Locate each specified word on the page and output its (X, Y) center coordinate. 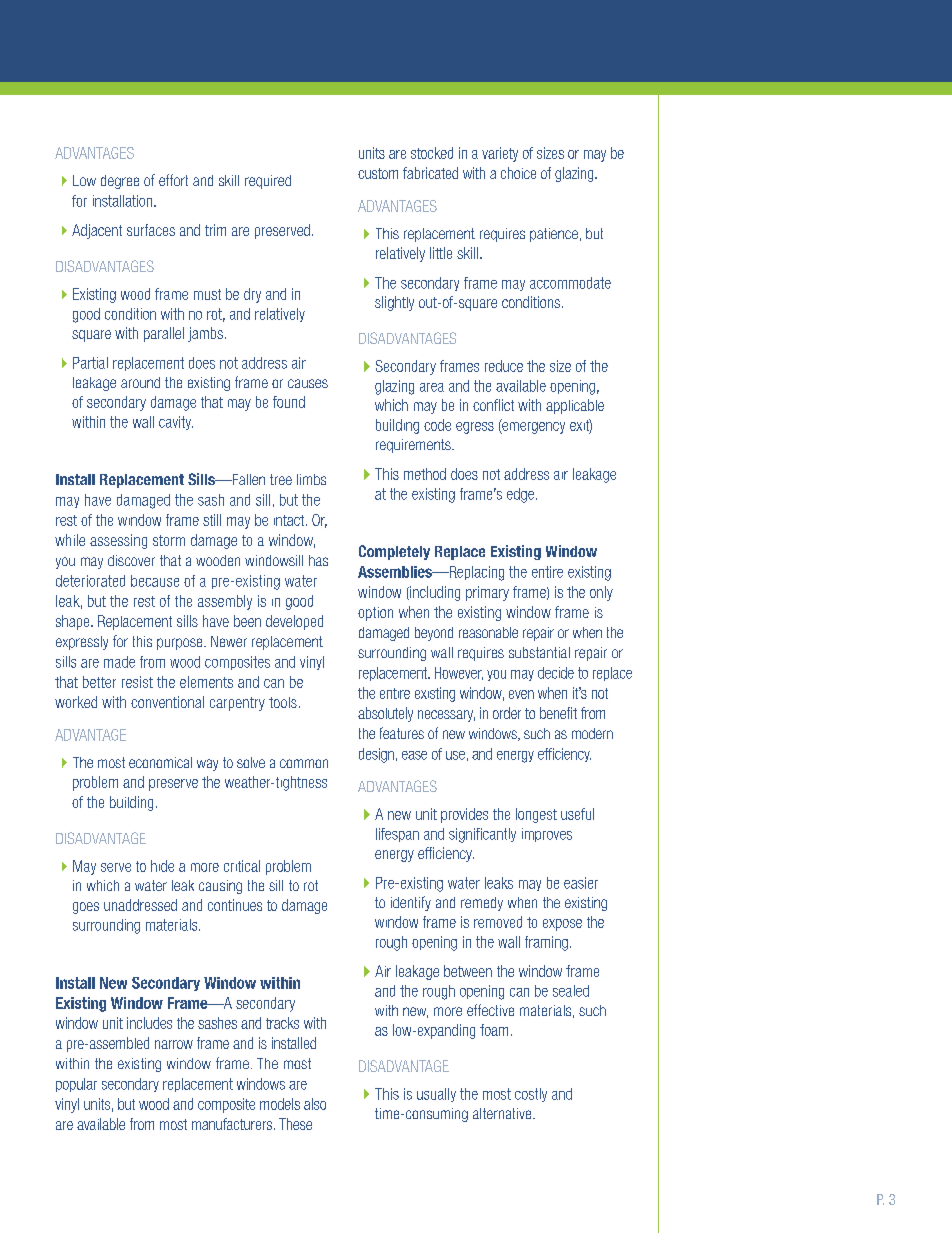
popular (76, 1085)
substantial (539, 652)
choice (518, 173)
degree (120, 182)
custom (378, 173)
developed (294, 622)
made (119, 662)
